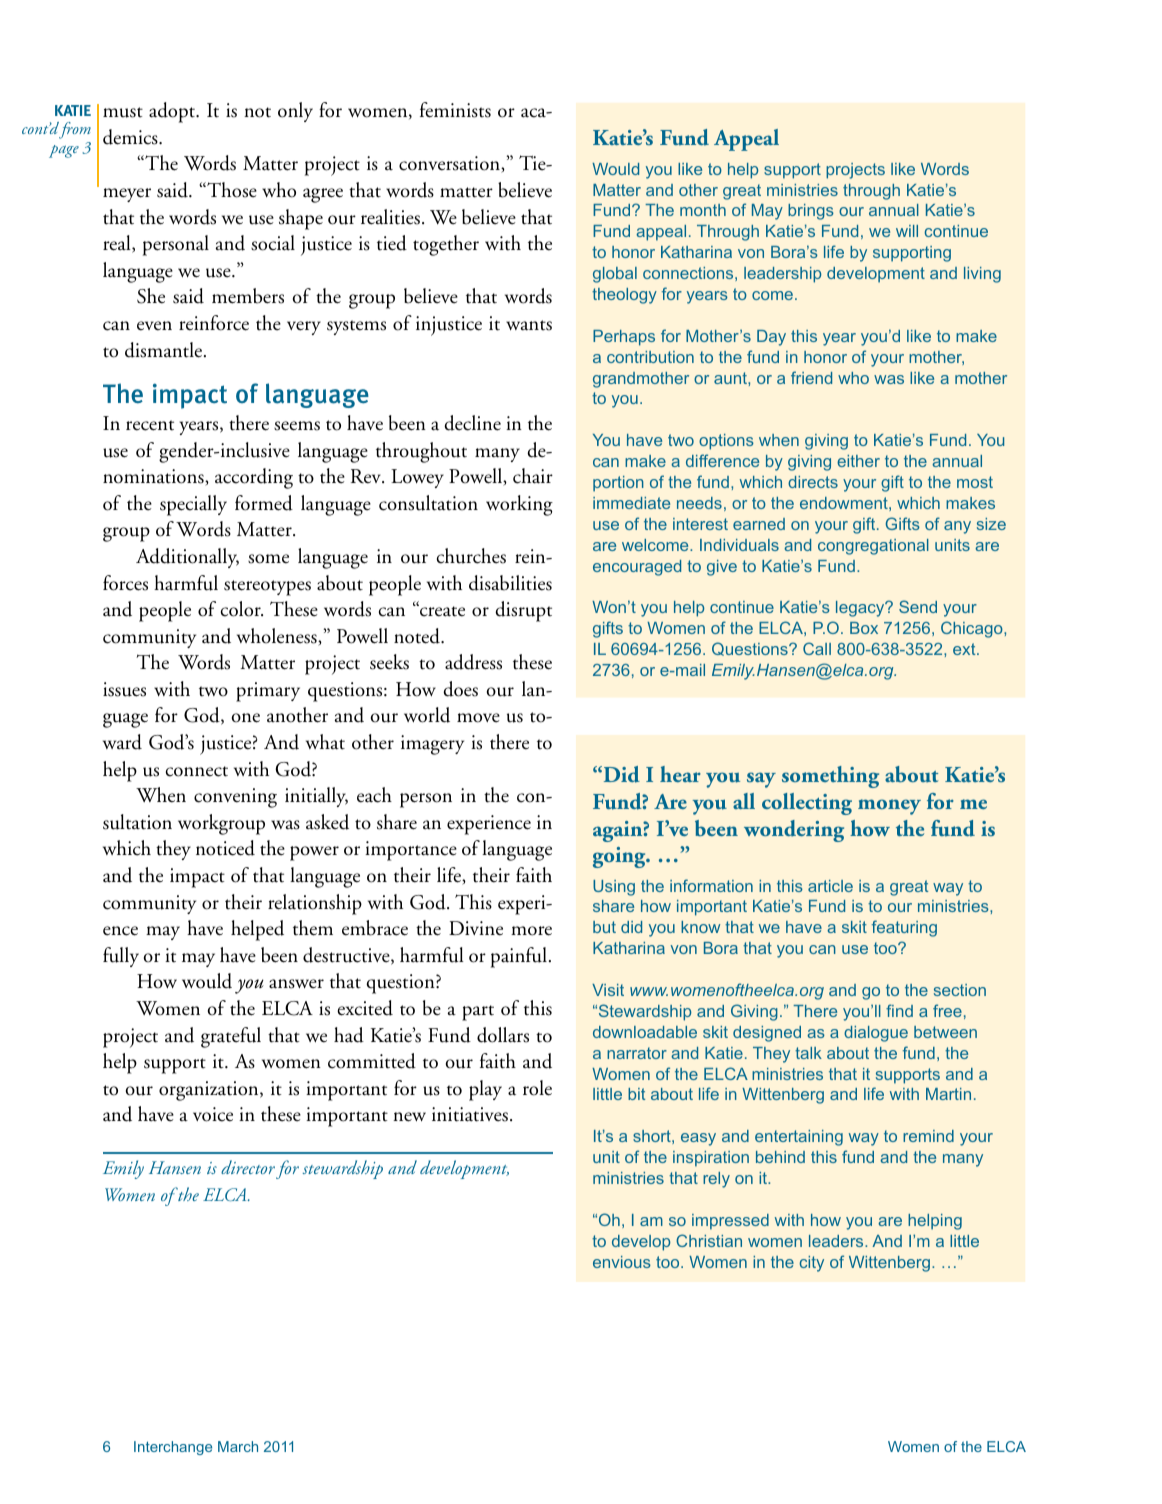 The image size is (1162, 1504). Describe the element at coordinates (173, 1448) in the screenshot. I see `Interchange` at that location.
